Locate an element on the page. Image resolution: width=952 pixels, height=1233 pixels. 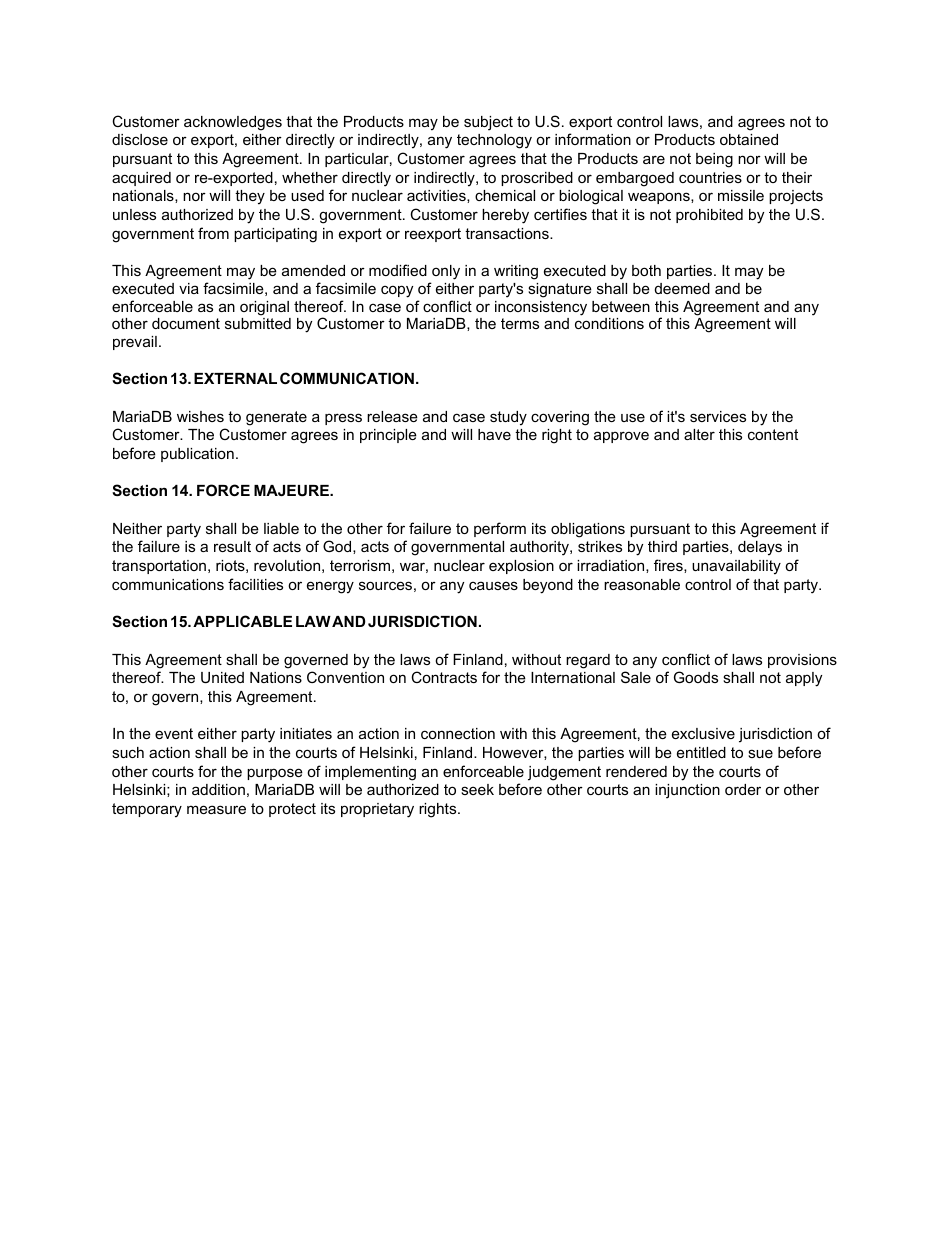
addition is located at coordinates (218, 789).
